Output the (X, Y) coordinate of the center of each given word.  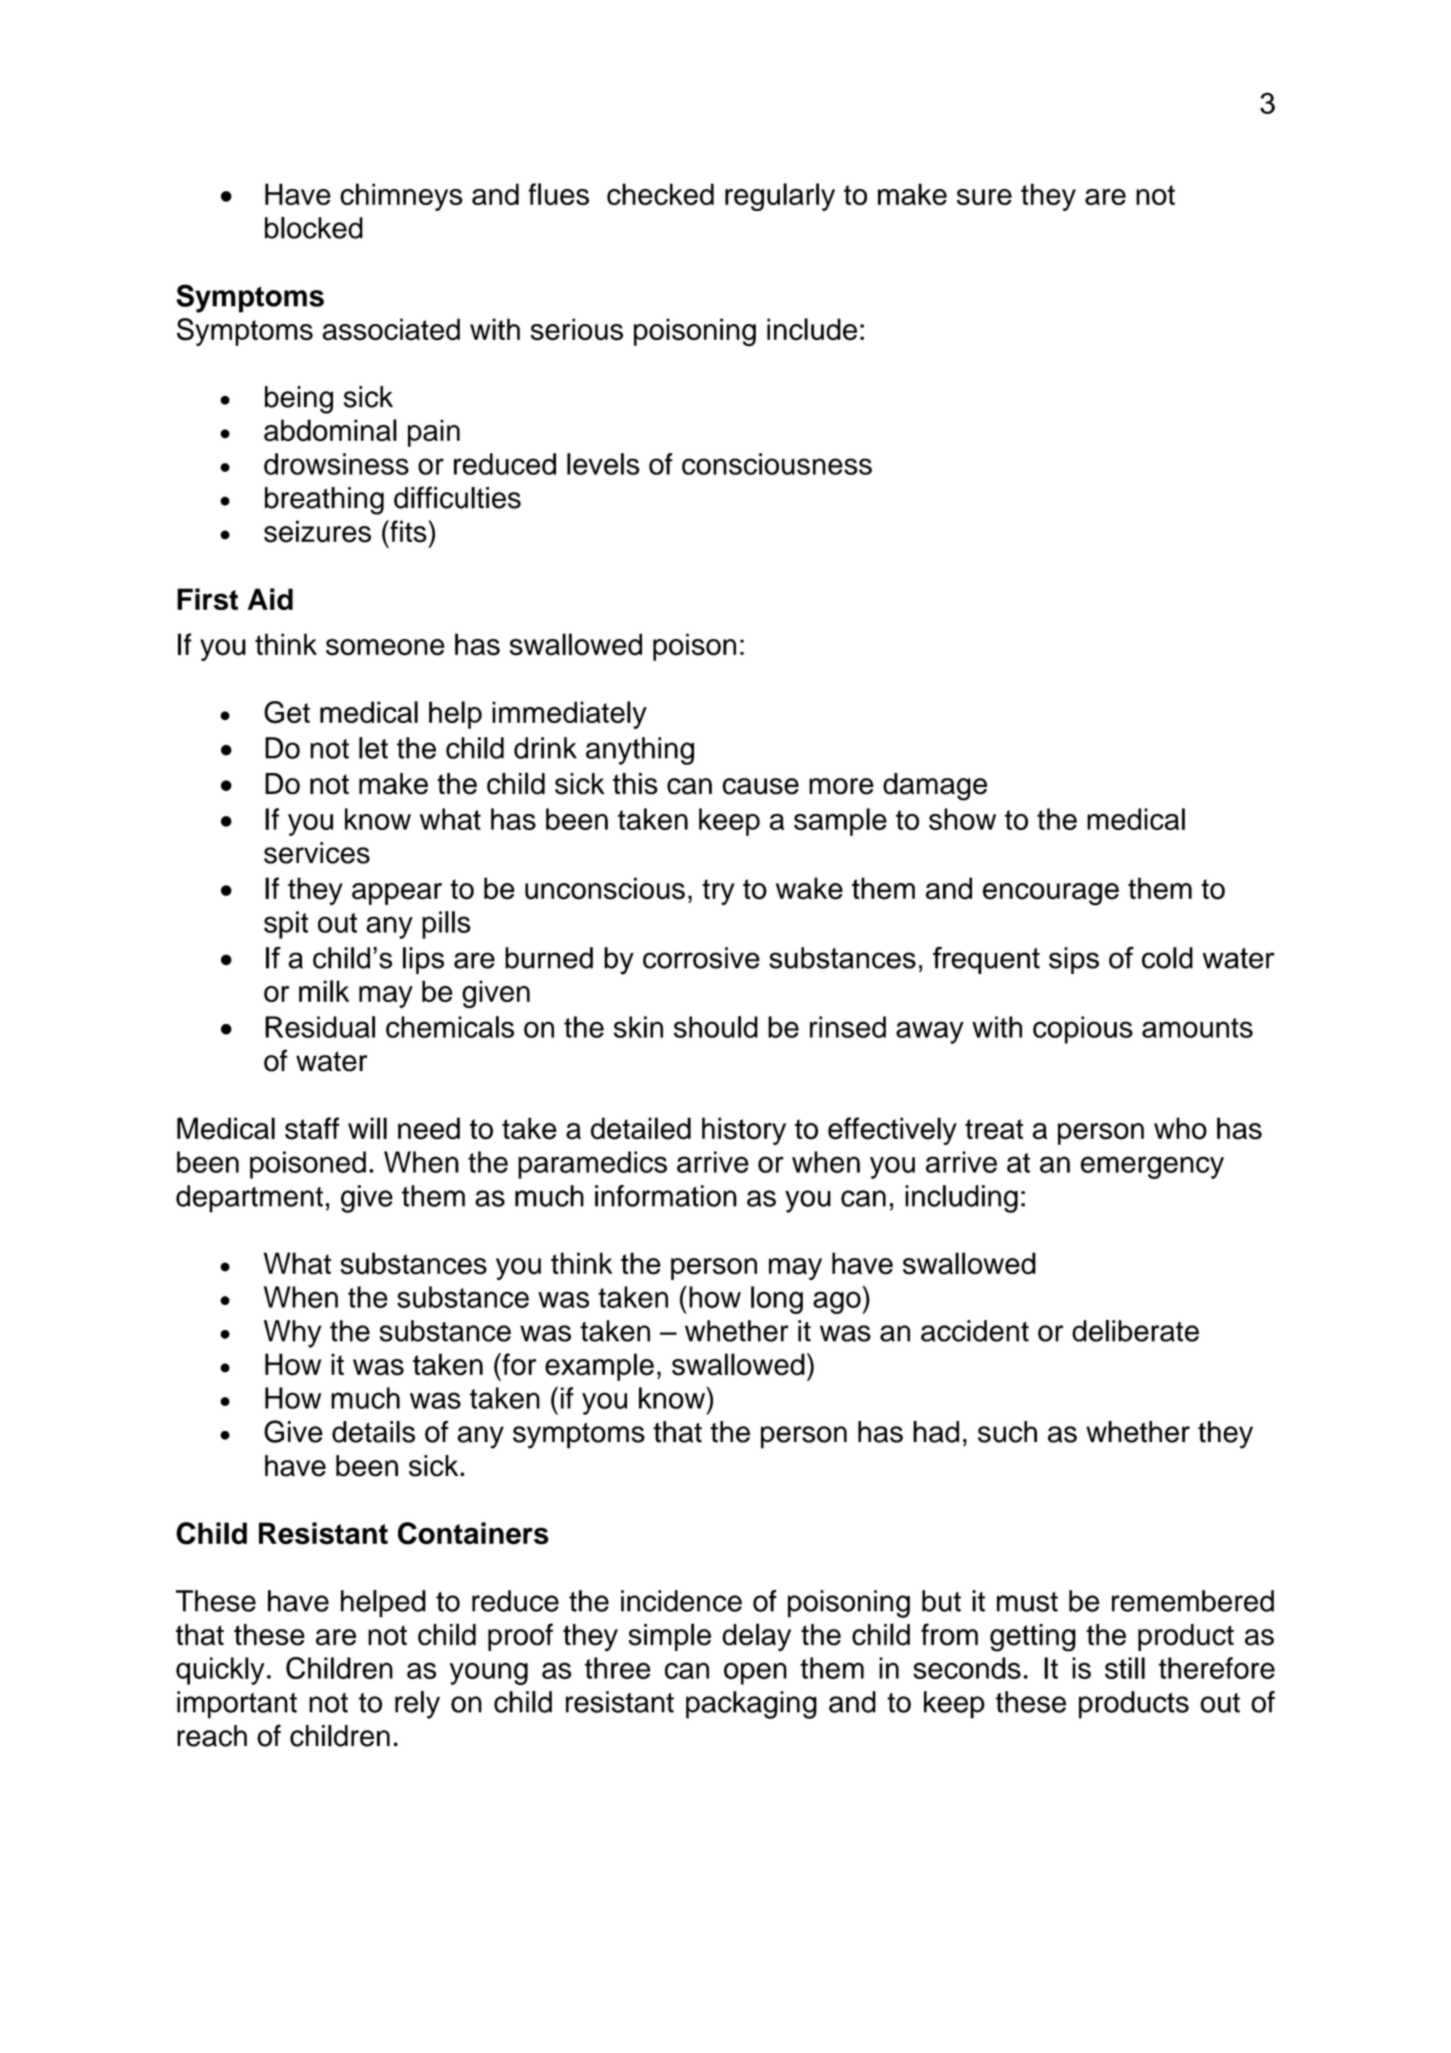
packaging (751, 1705)
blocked (314, 228)
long (777, 1300)
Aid (270, 599)
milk (324, 991)
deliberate (1135, 1331)
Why (293, 1334)
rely (417, 1705)
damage (935, 787)
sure (984, 197)
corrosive (701, 958)
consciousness (777, 464)
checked (660, 194)
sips (1074, 960)
